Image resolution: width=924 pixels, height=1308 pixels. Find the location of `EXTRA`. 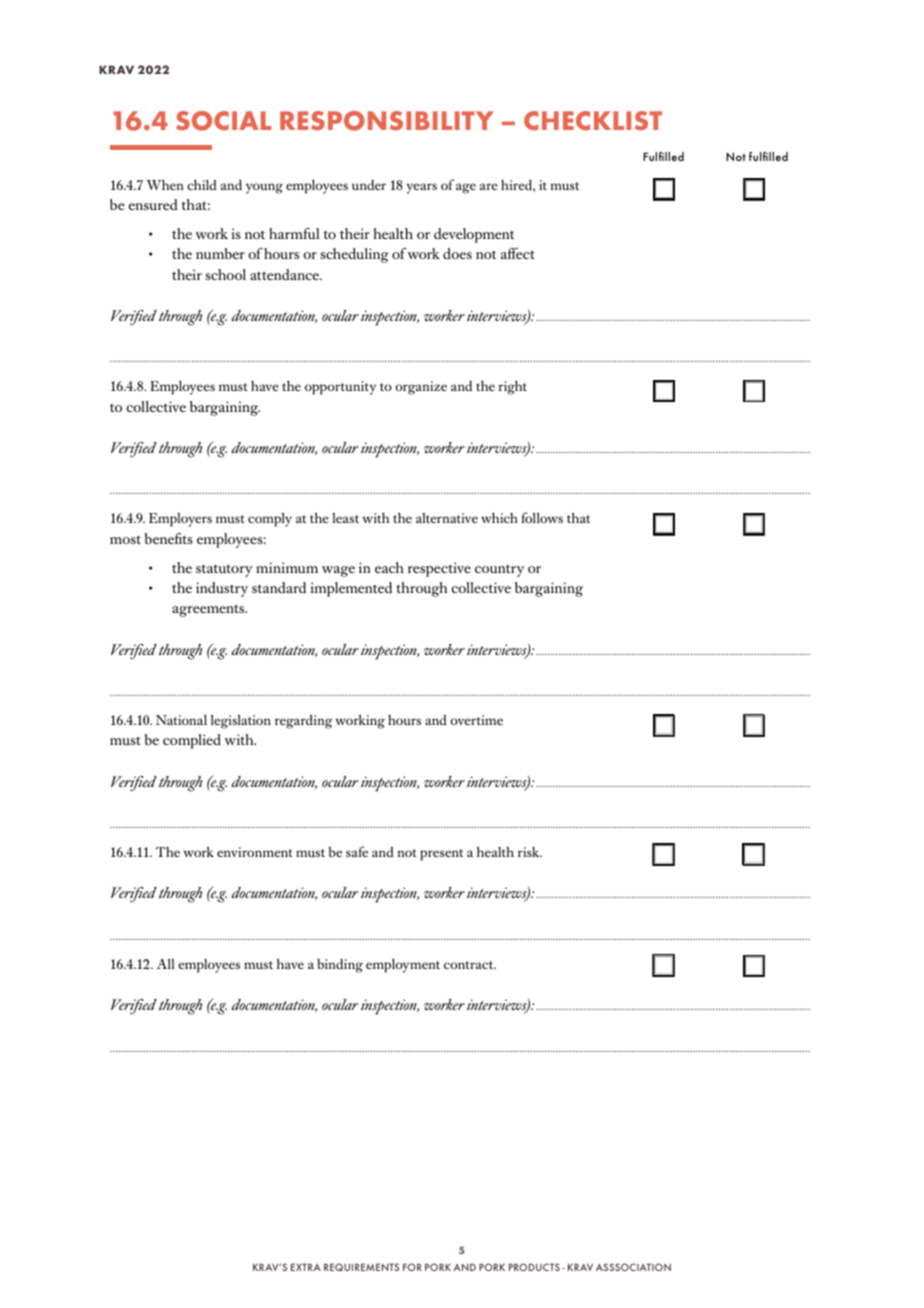

EXTRA is located at coordinates (306, 1267).
